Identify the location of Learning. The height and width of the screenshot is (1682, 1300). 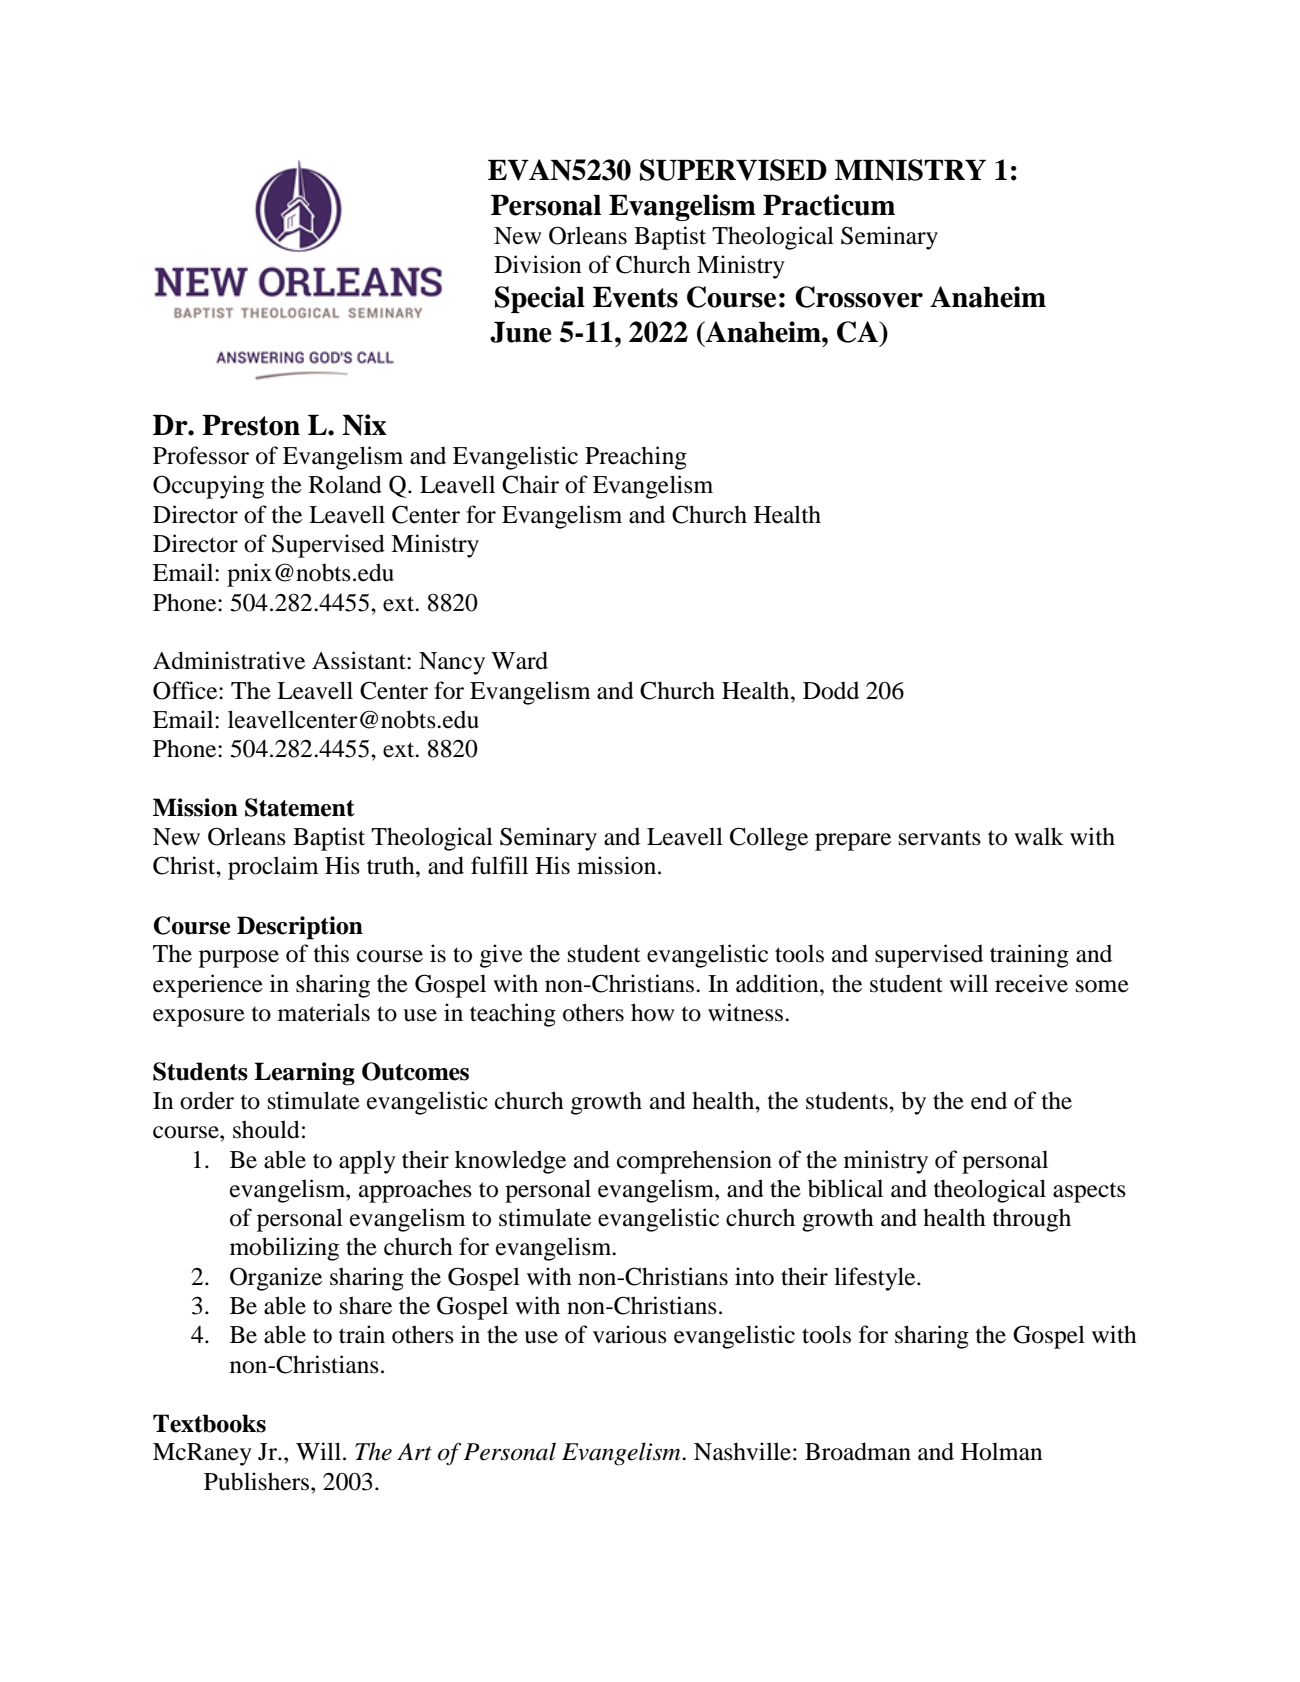
(304, 1074).
